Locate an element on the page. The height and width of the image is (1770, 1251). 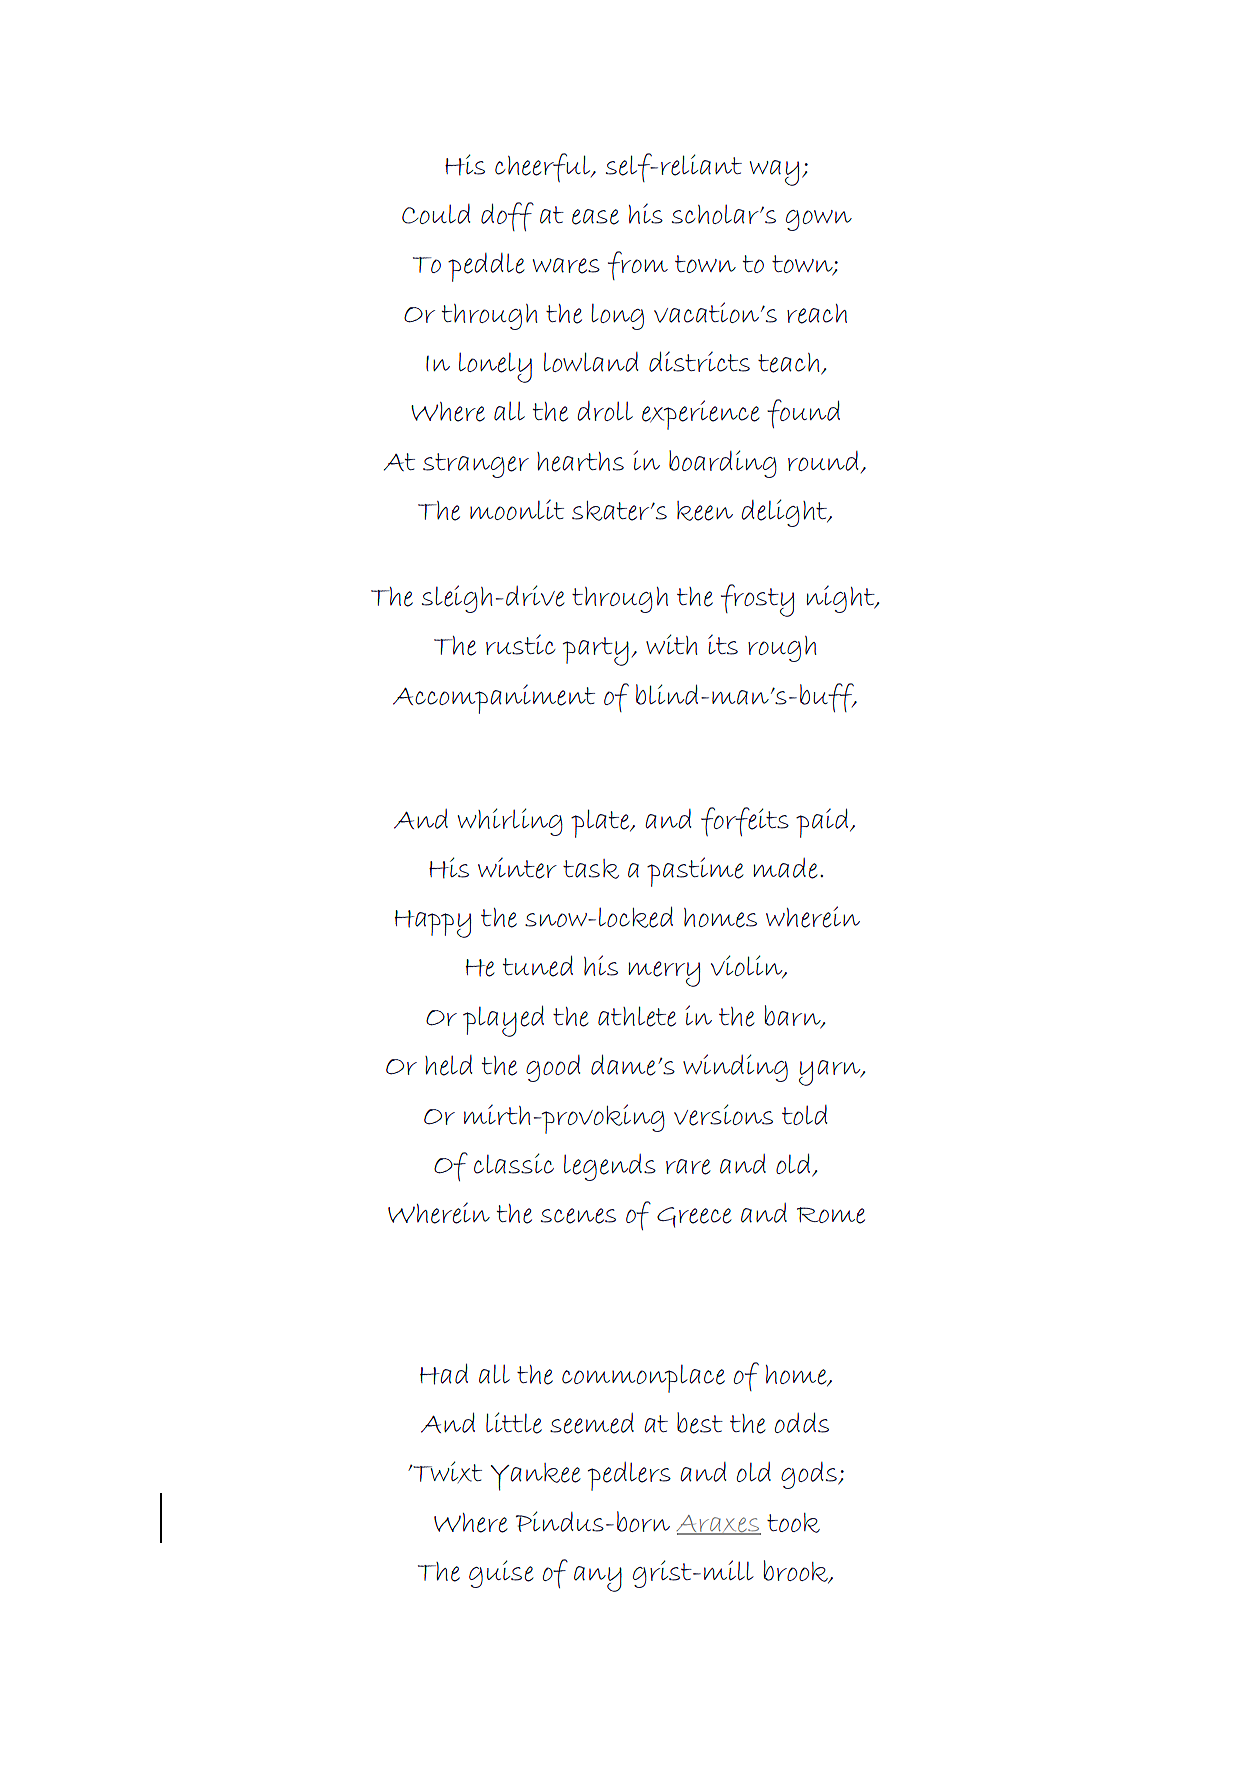
legends is located at coordinates (610, 1167).
